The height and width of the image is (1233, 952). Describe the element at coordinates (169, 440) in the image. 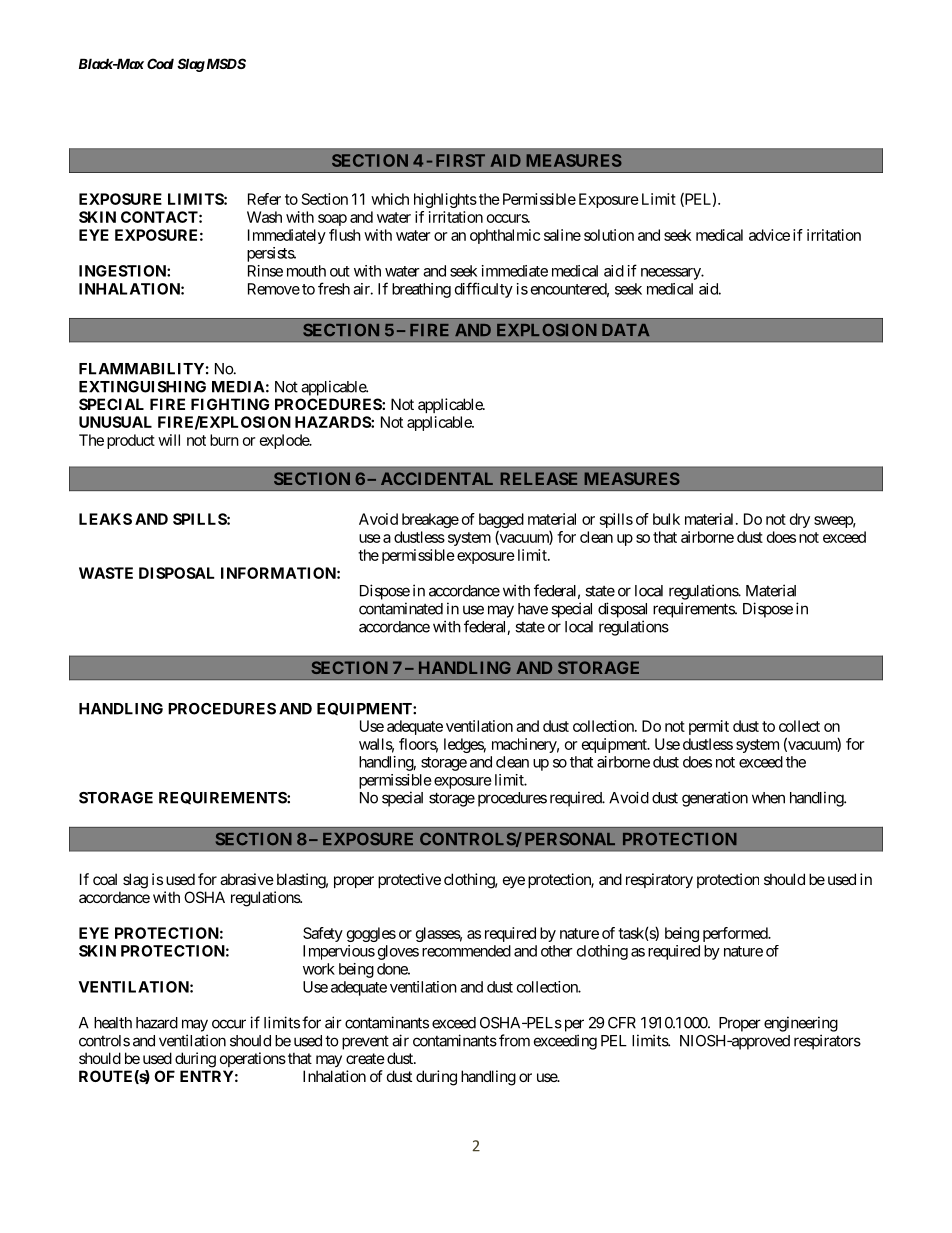

I see `will` at that location.
